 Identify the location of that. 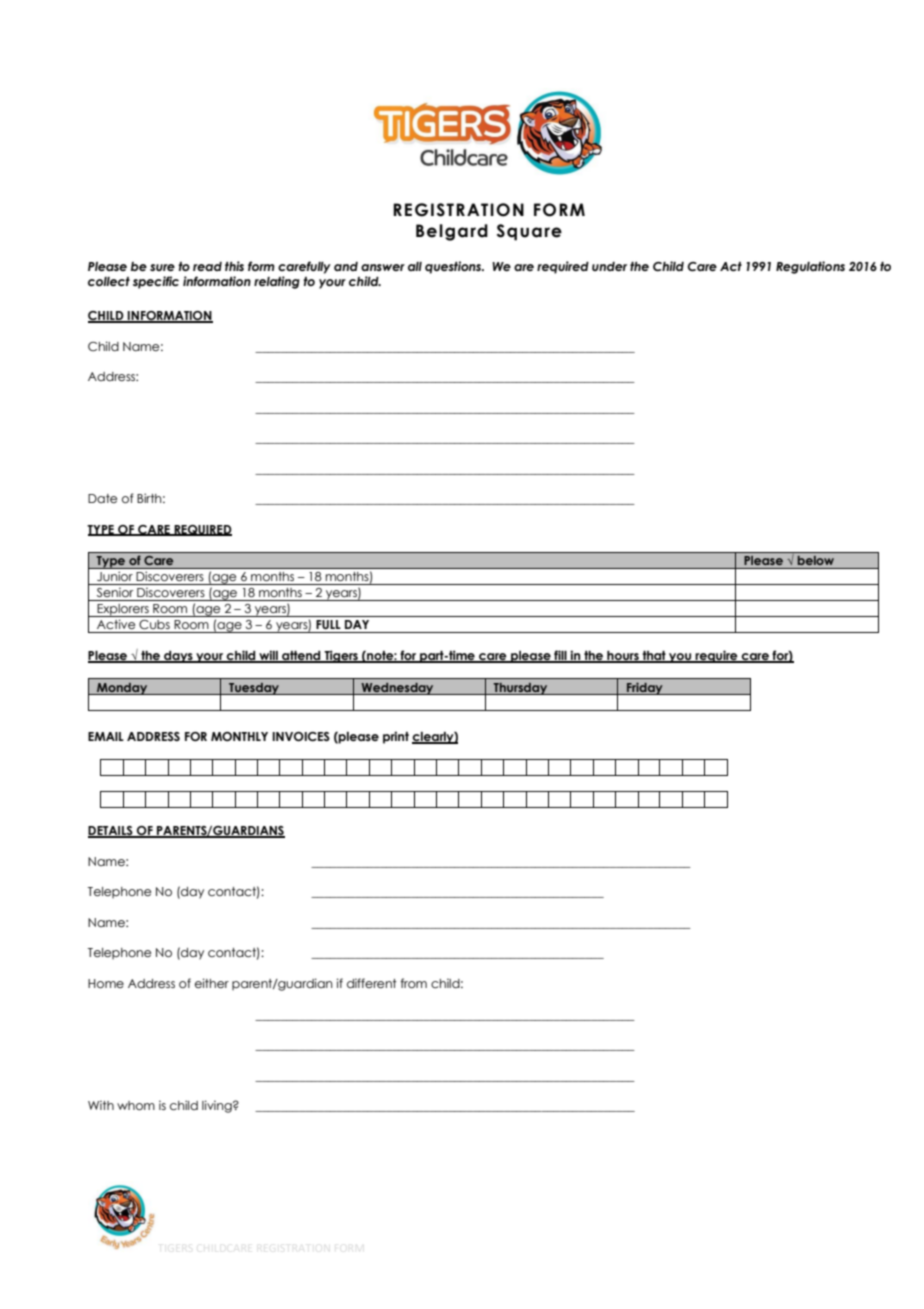
(654, 657).
